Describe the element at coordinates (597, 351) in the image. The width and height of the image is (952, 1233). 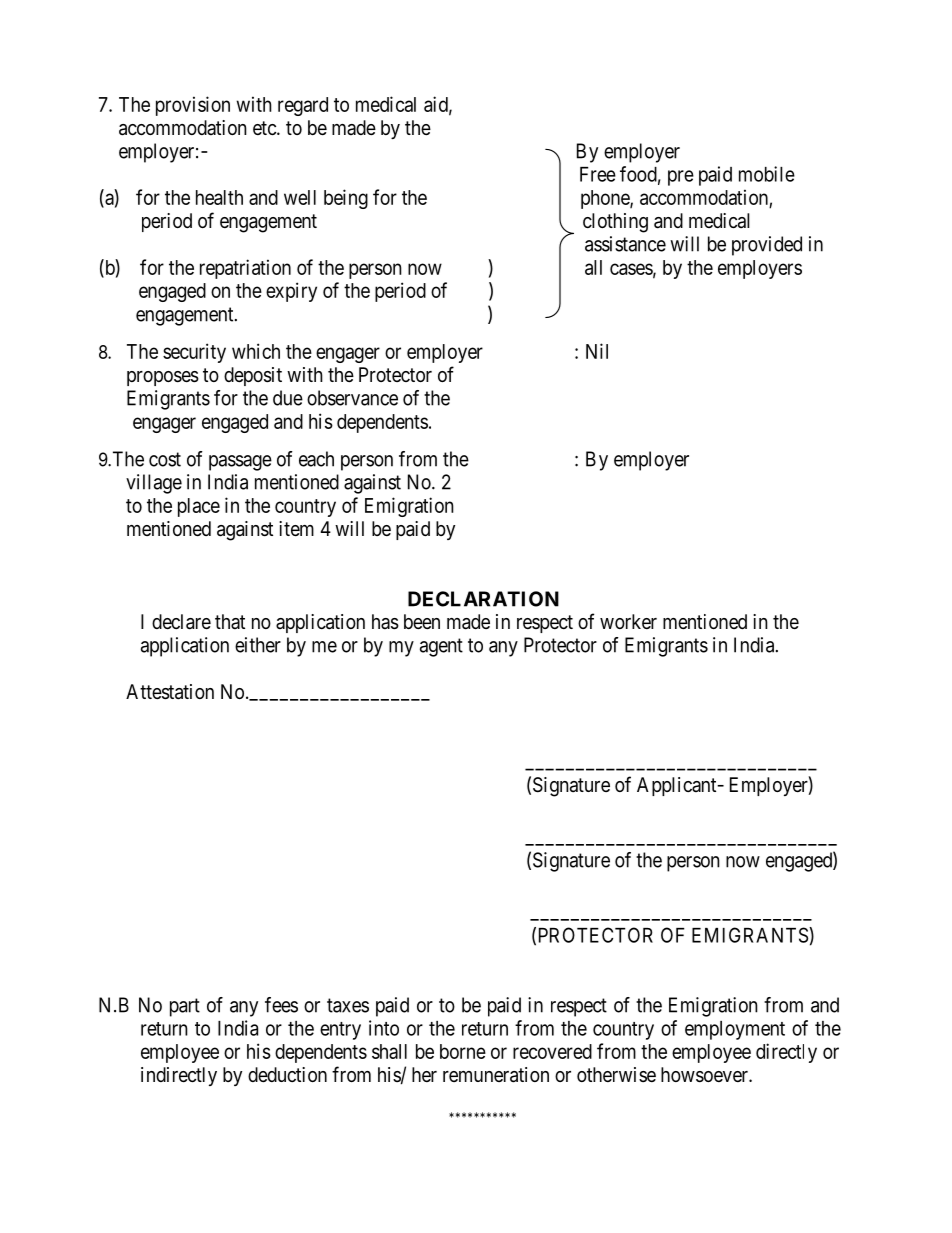
I see `Nil` at that location.
